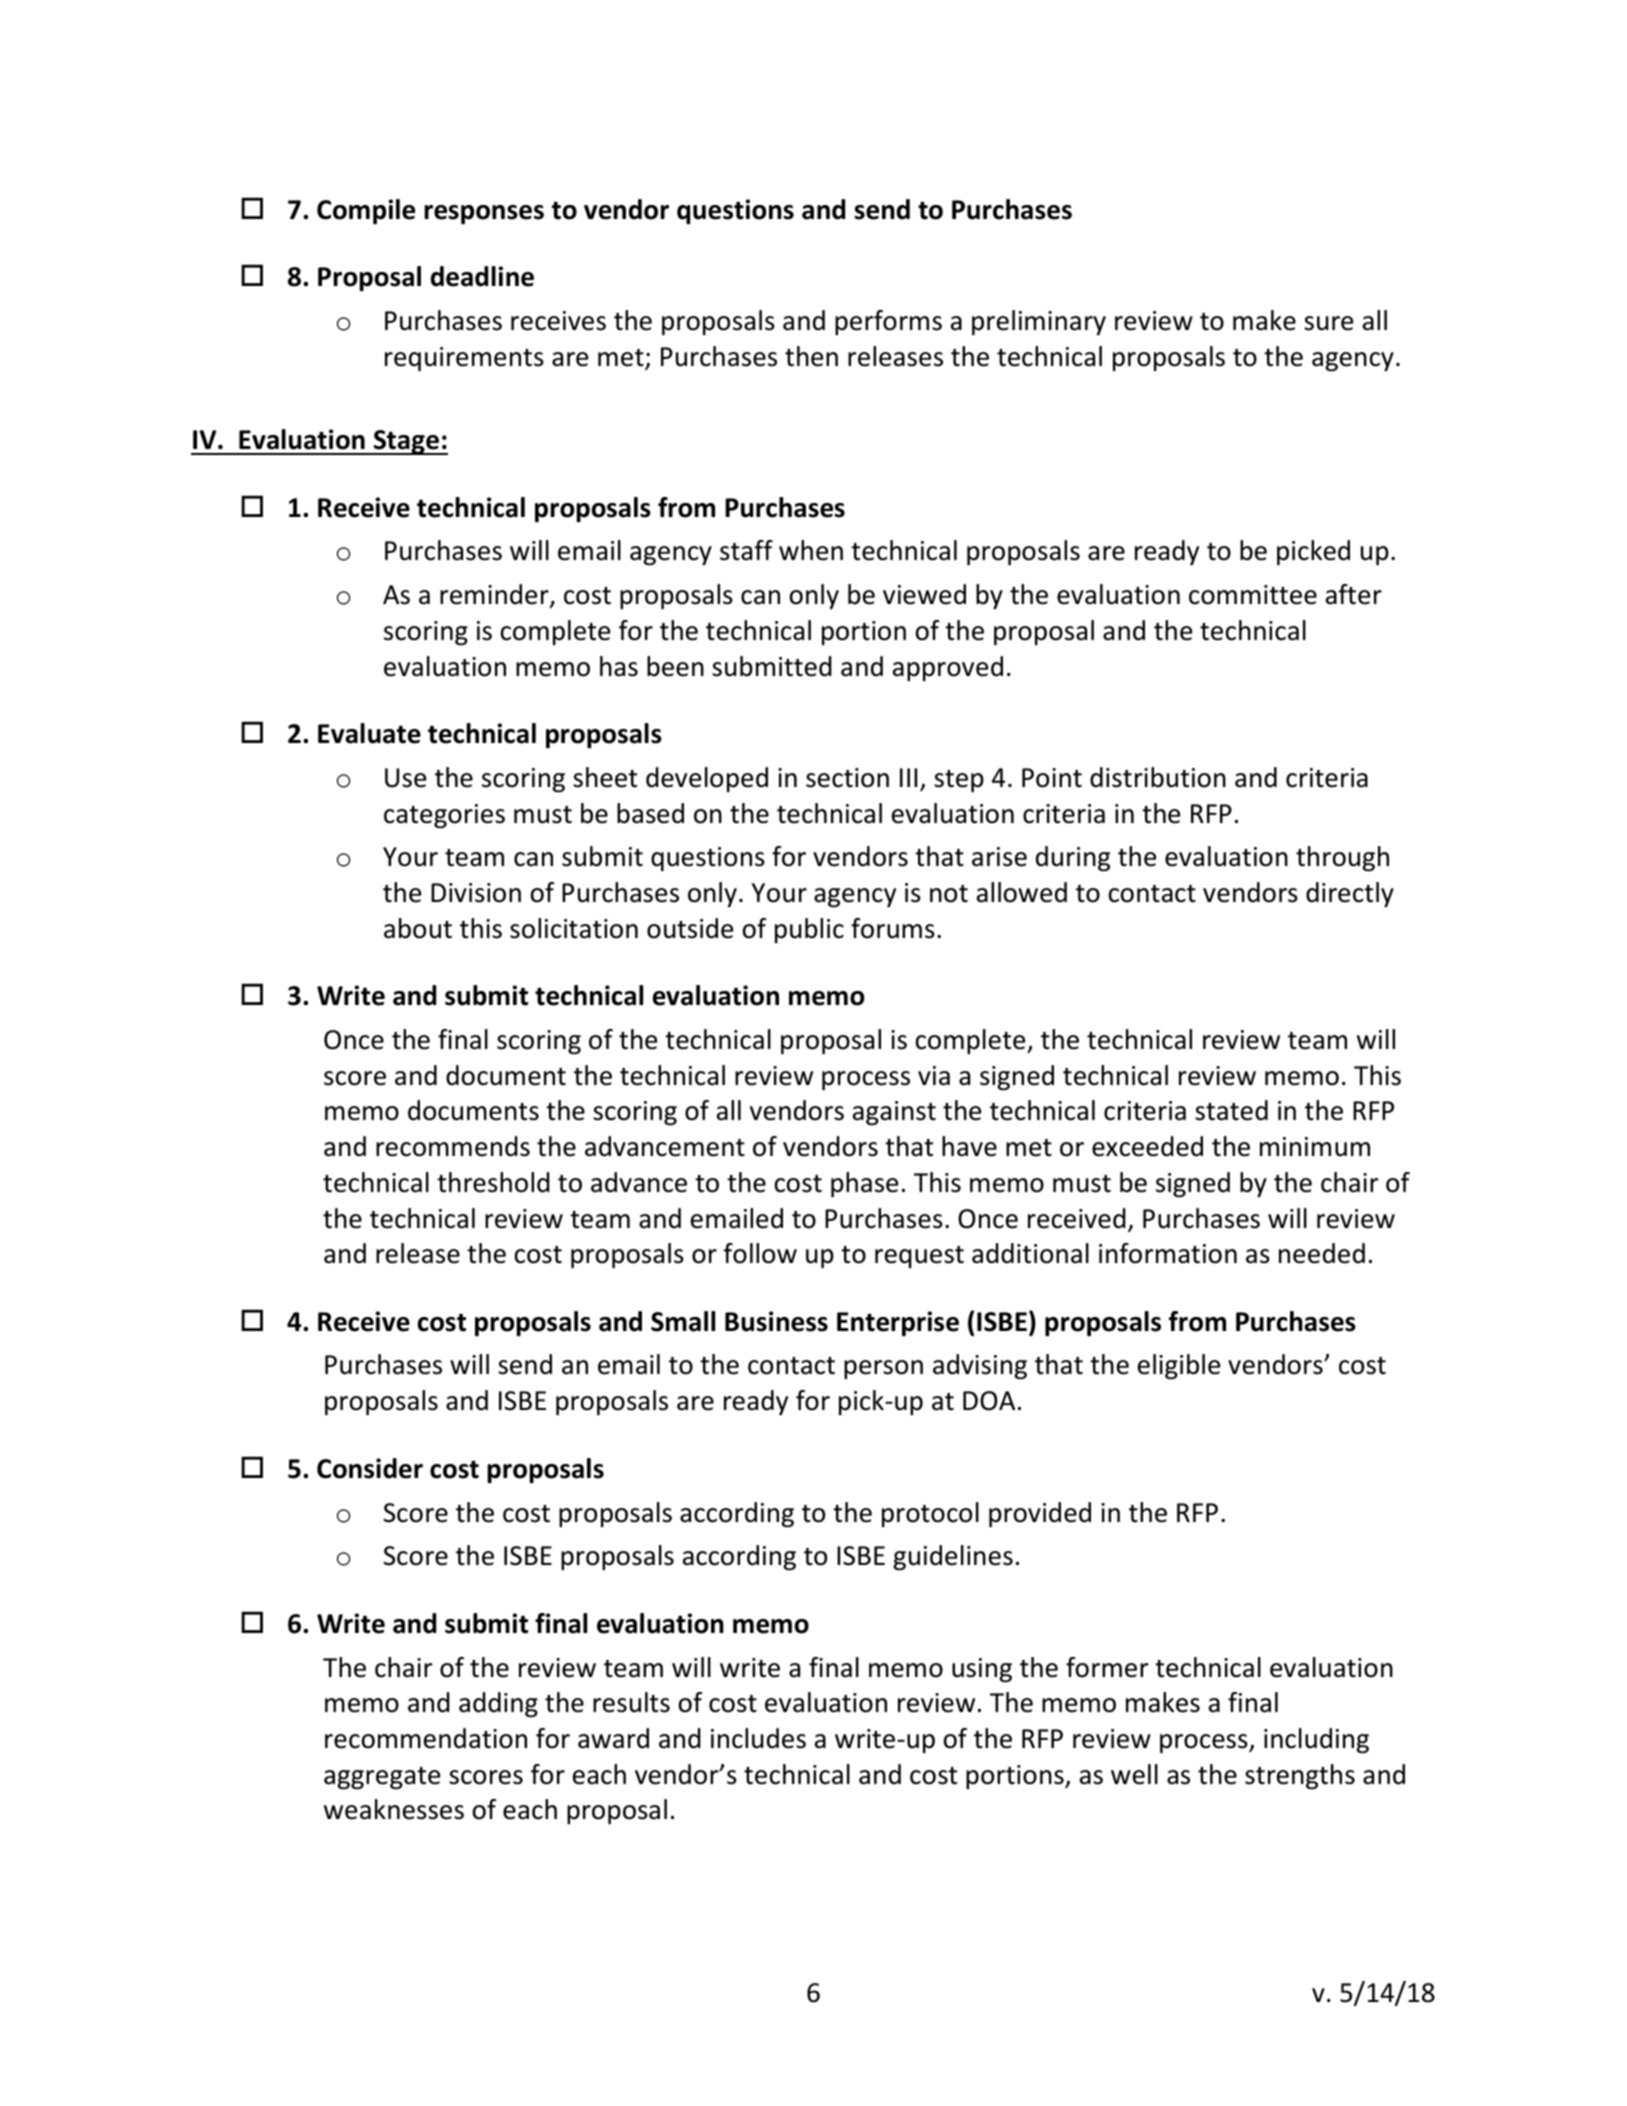 The image size is (1627, 2106). What do you see at coordinates (426, 1738) in the screenshot?
I see `recommendation` at bounding box center [426, 1738].
